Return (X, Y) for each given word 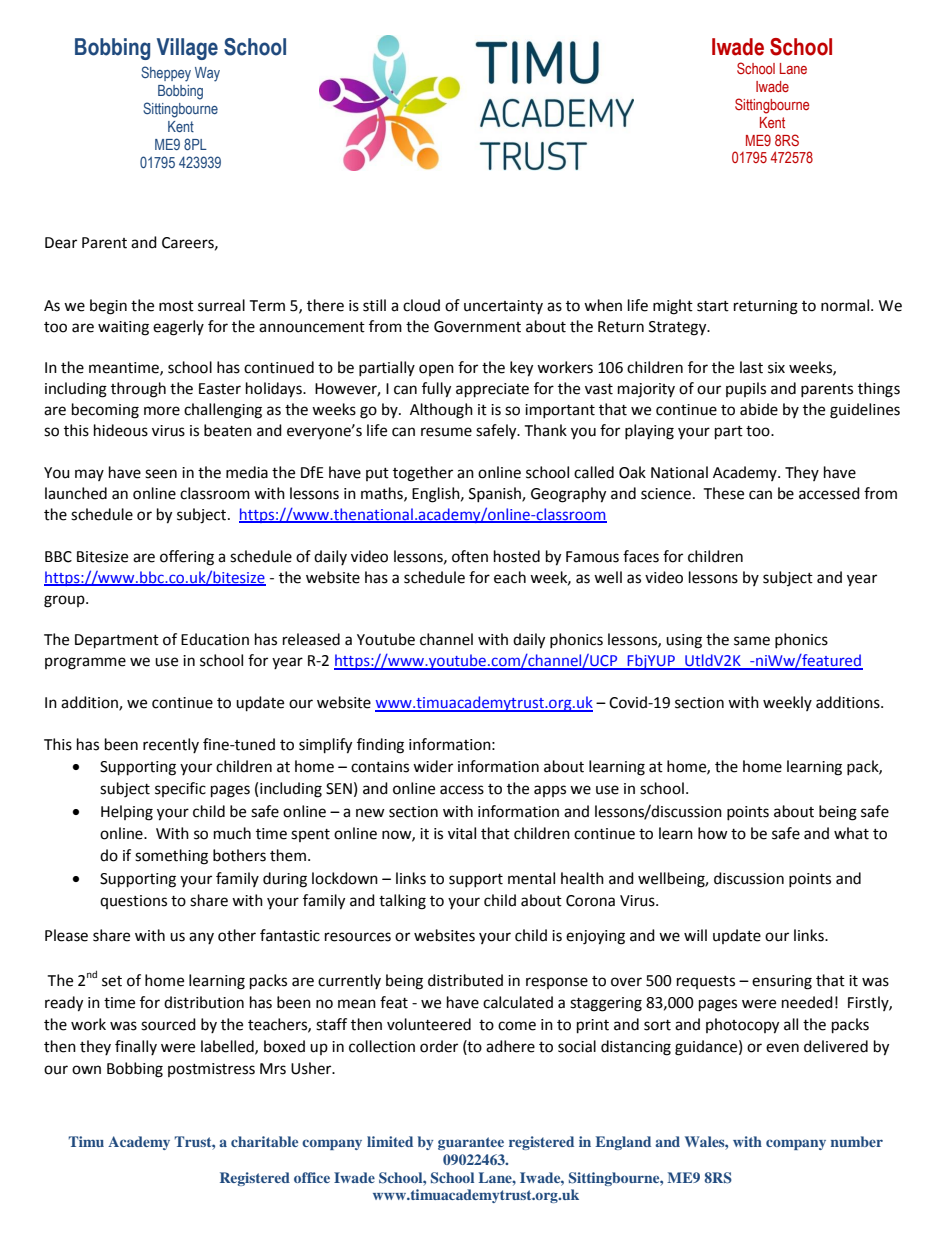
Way (207, 74)
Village (187, 49)
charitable (264, 1141)
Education (215, 639)
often (470, 556)
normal (846, 305)
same (752, 641)
